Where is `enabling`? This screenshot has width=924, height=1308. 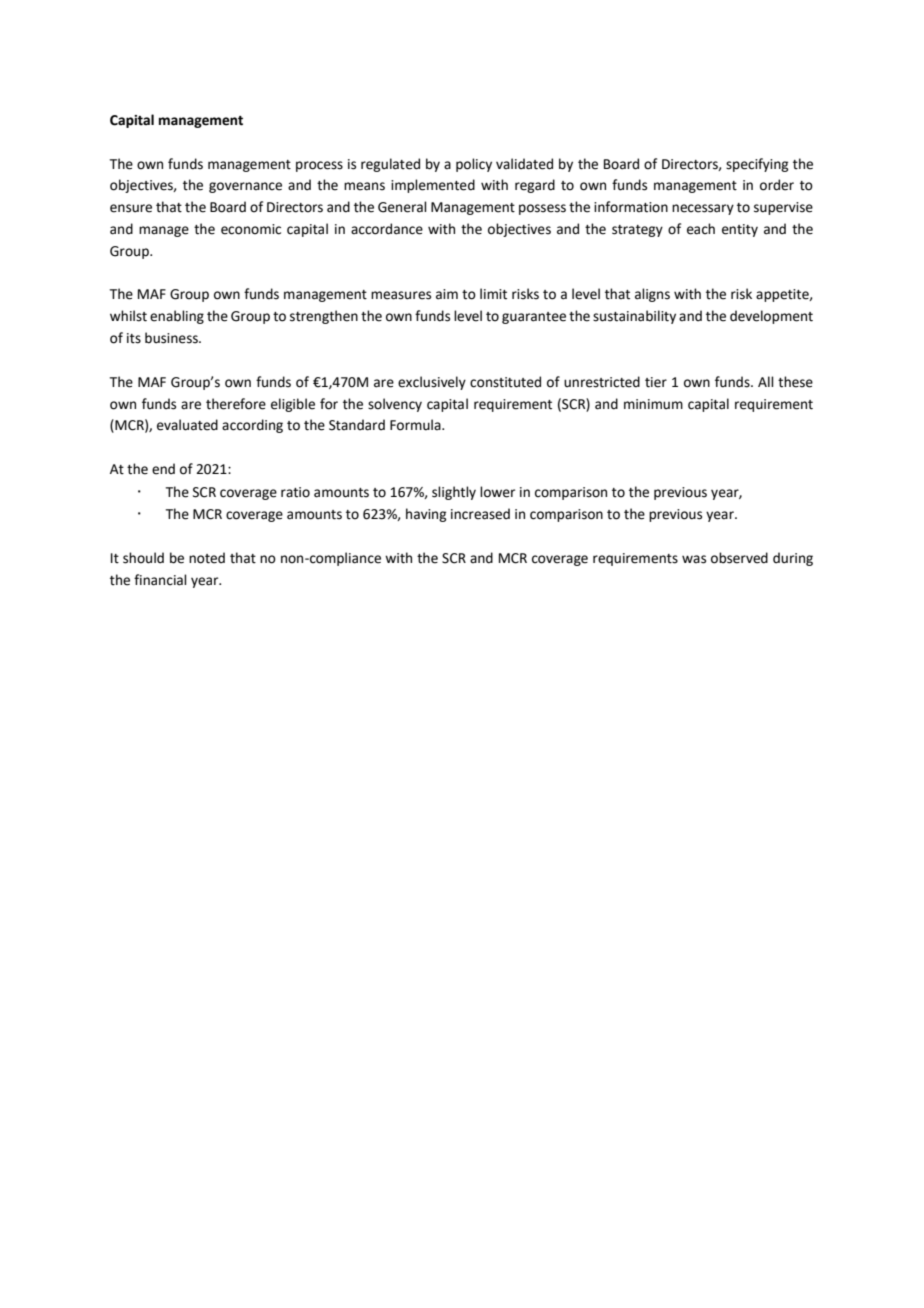 enabling is located at coordinates (177, 317).
